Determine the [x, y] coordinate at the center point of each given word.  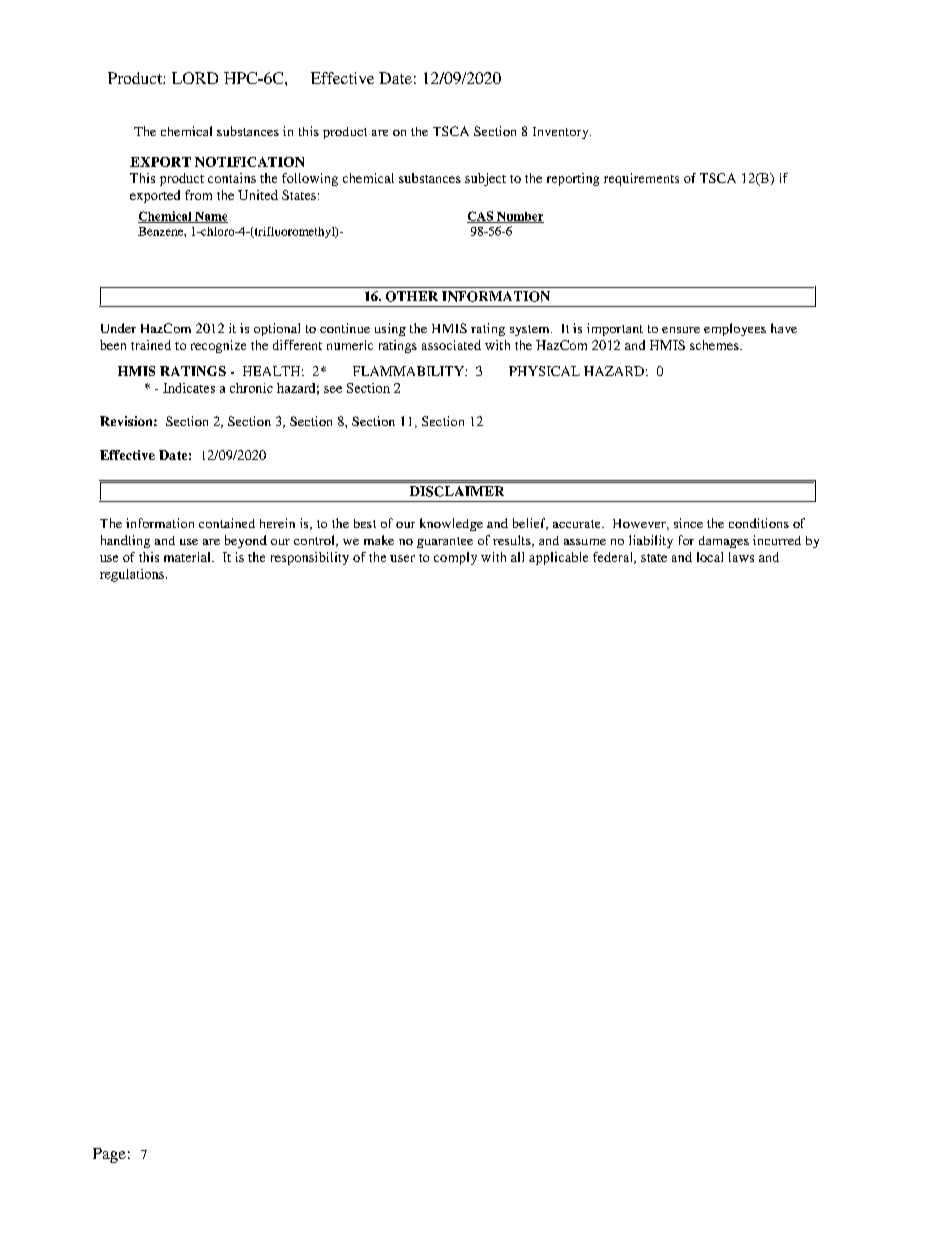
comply [455, 558]
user [402, 558]
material [188, 557]
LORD [195, 78]
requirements [641, 179]
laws [741, 557]
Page [109, 1155]
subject [485, 179]
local [710, 557]
